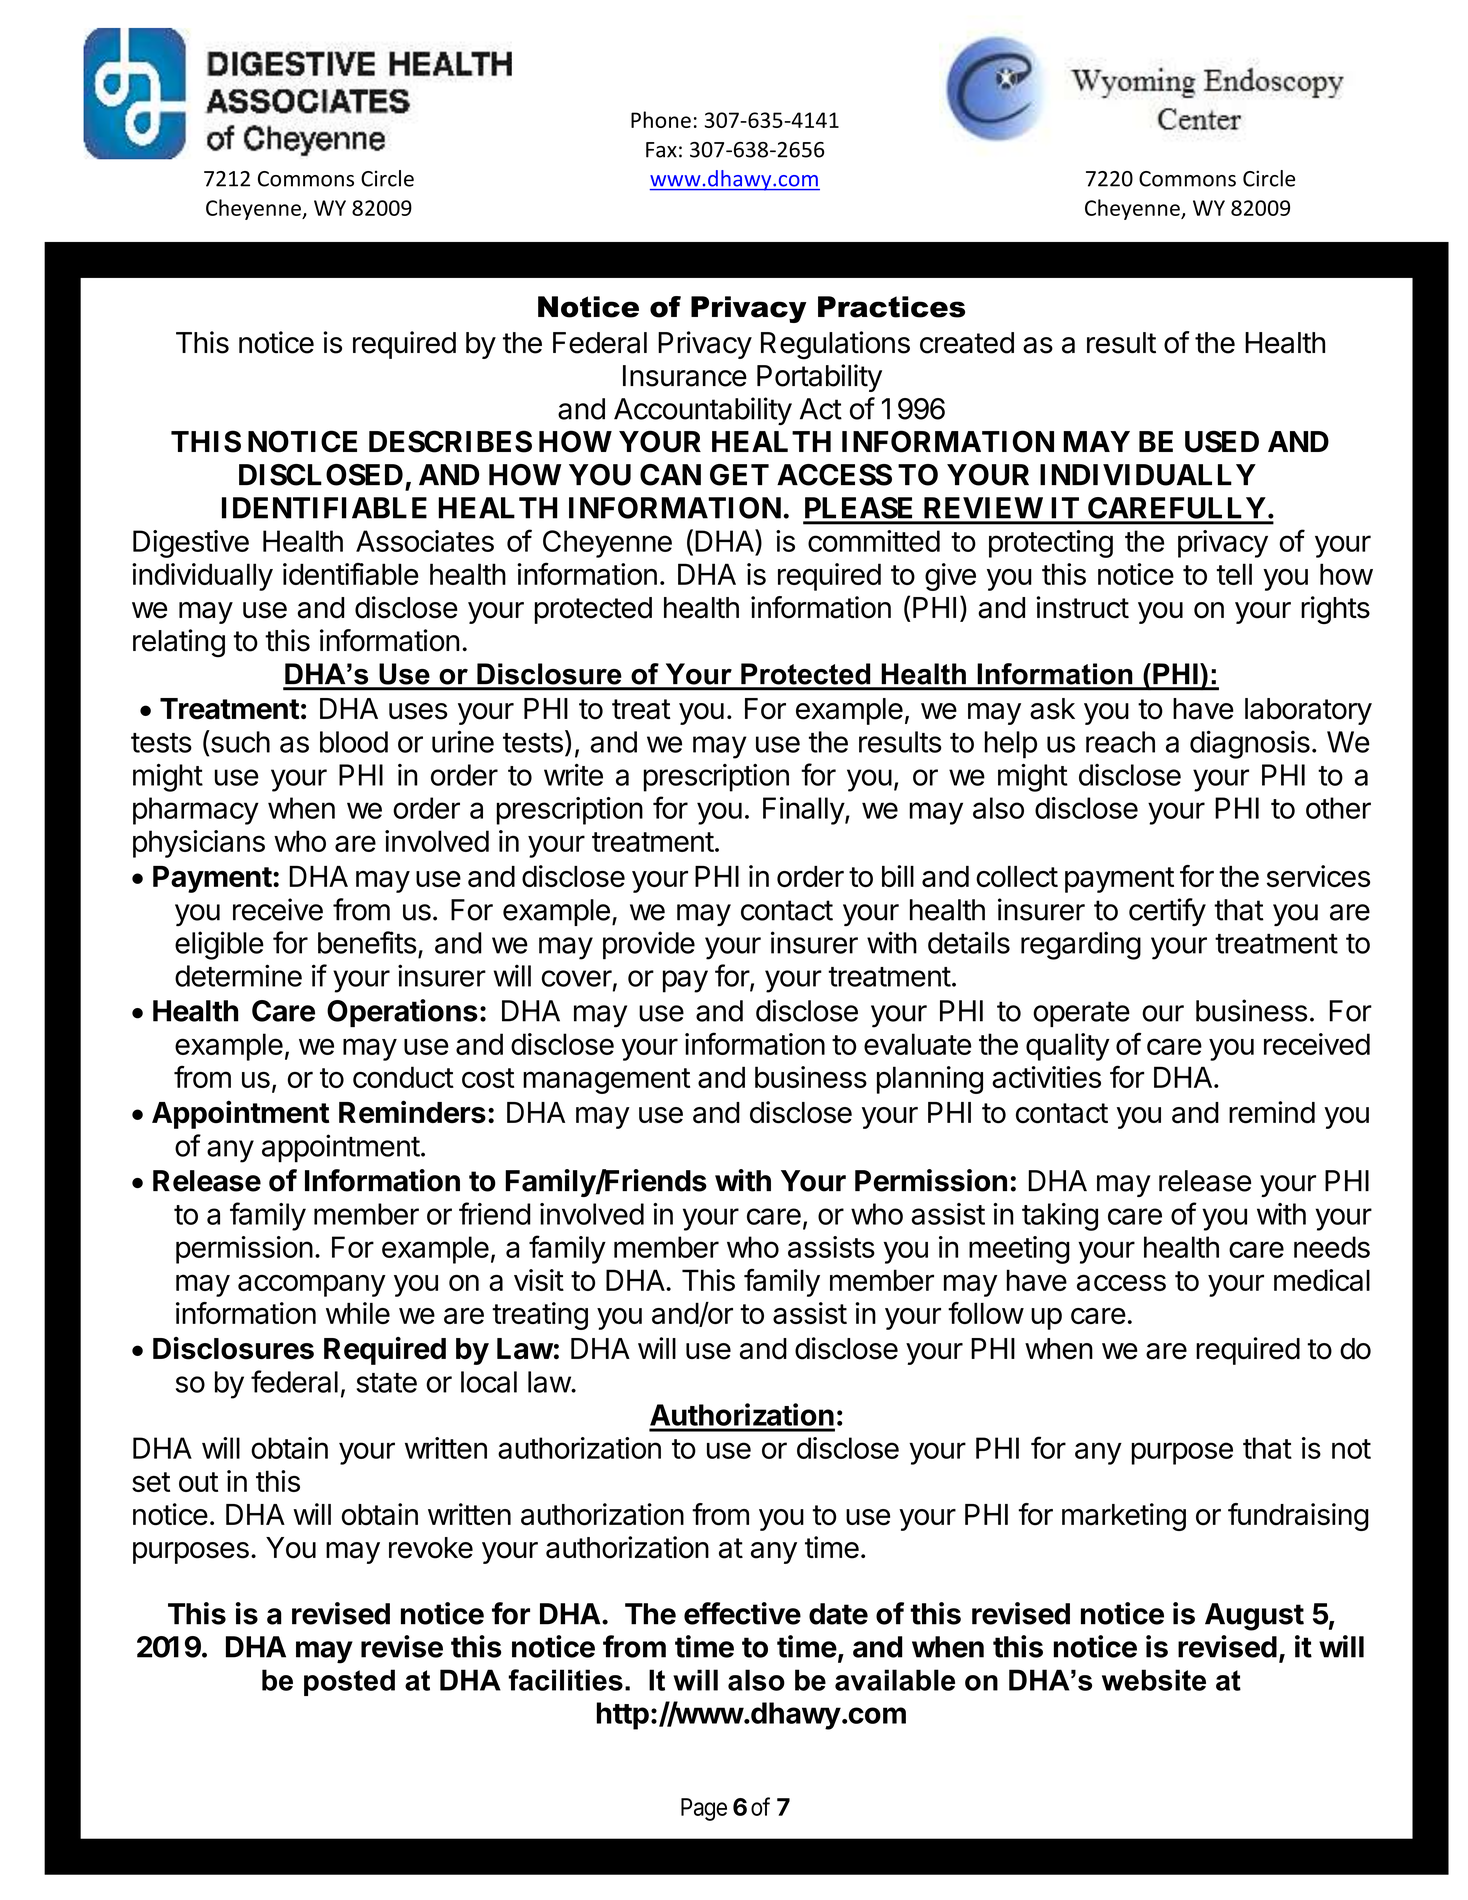  I want to click on website, so click(1154, 1680).
